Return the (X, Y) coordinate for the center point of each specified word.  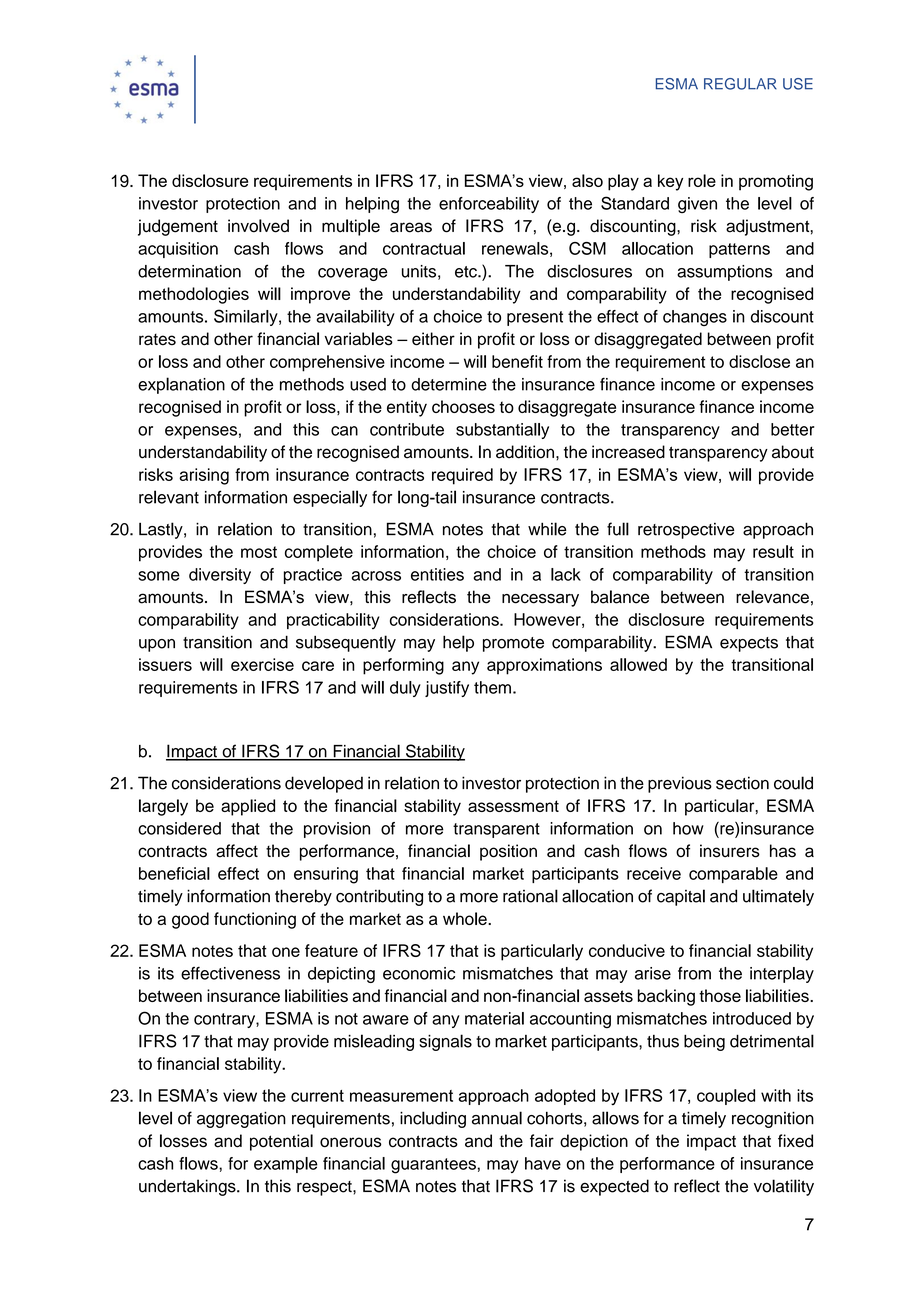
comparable (733, 875)
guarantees (434, 1166)
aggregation (241, 1120)
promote (513, 644)
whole (466, 918)
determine (449, 384)
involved (258, 226)
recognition (773, 1120)
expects (749, 644)
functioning (255, 920)
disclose (759, 361)
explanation (181, 385)
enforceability (489, 205)
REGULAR (740, 84)
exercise (262, 664)
